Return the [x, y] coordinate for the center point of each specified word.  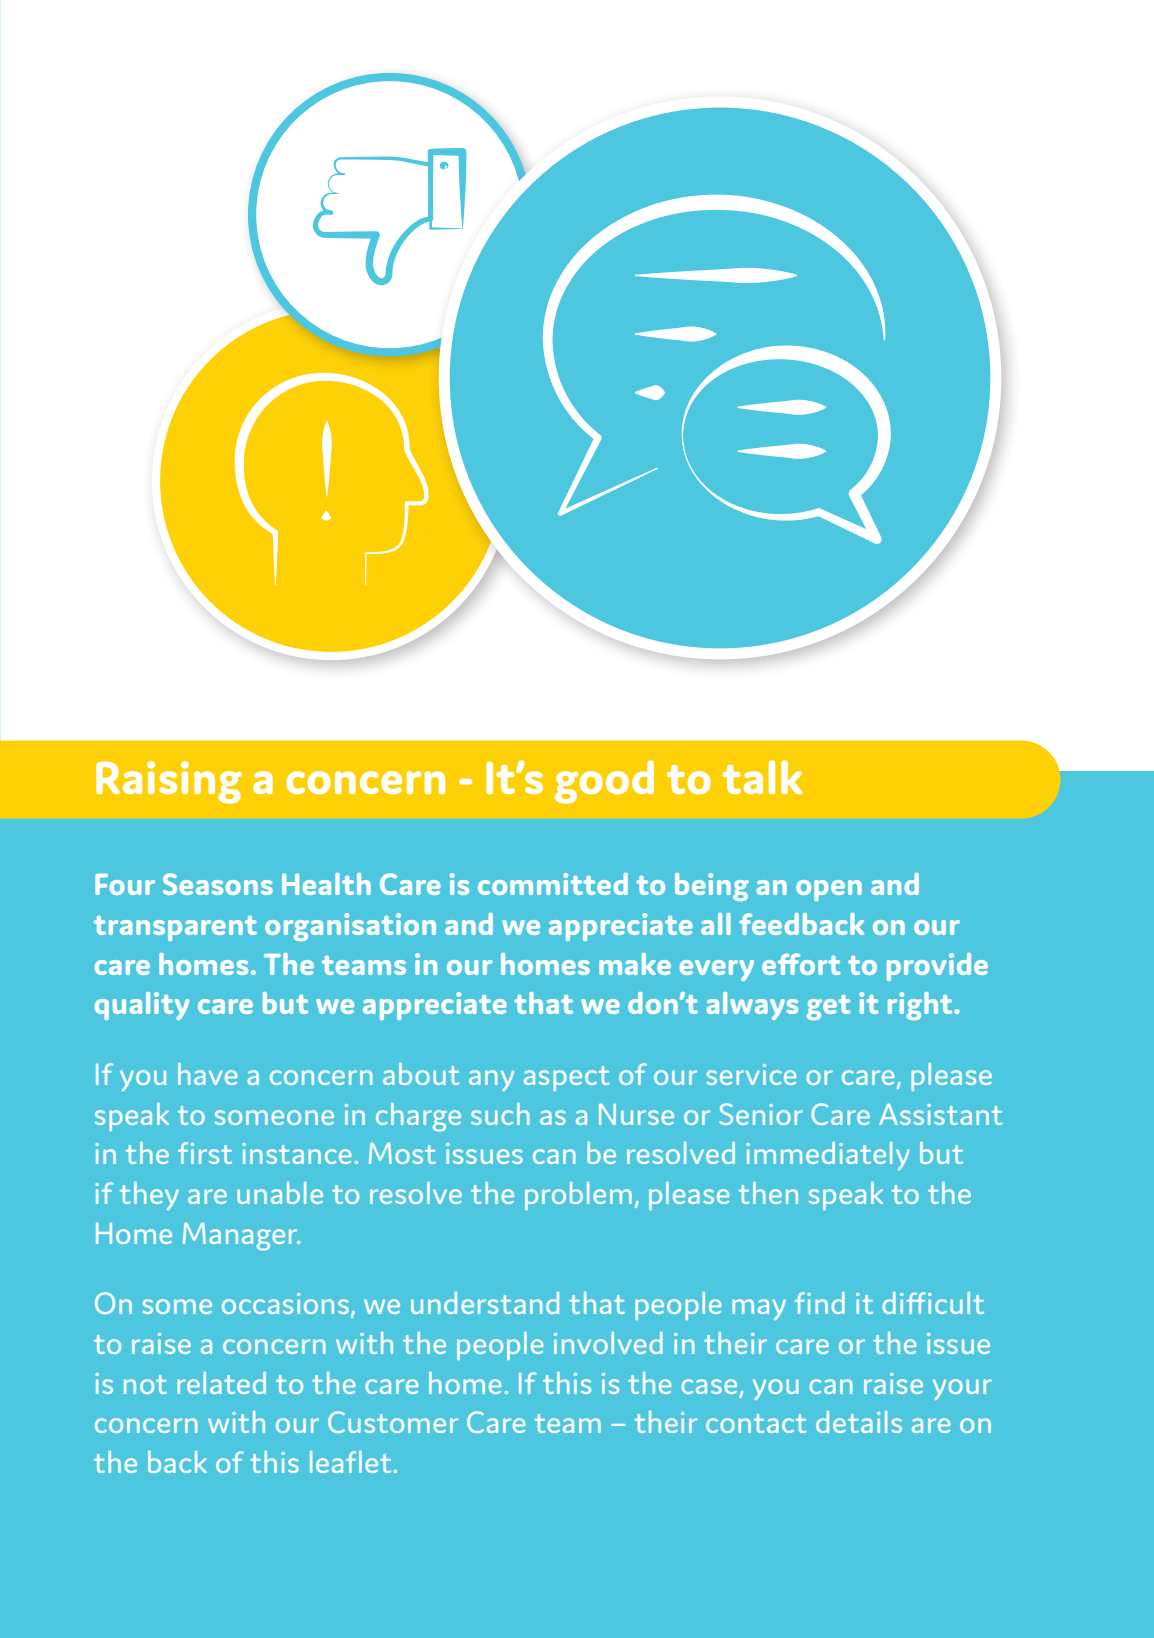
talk [762, 777]
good [604, 782]
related [221, 1383]
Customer [393, 1422]
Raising [169, 782]
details [859, 1422]
